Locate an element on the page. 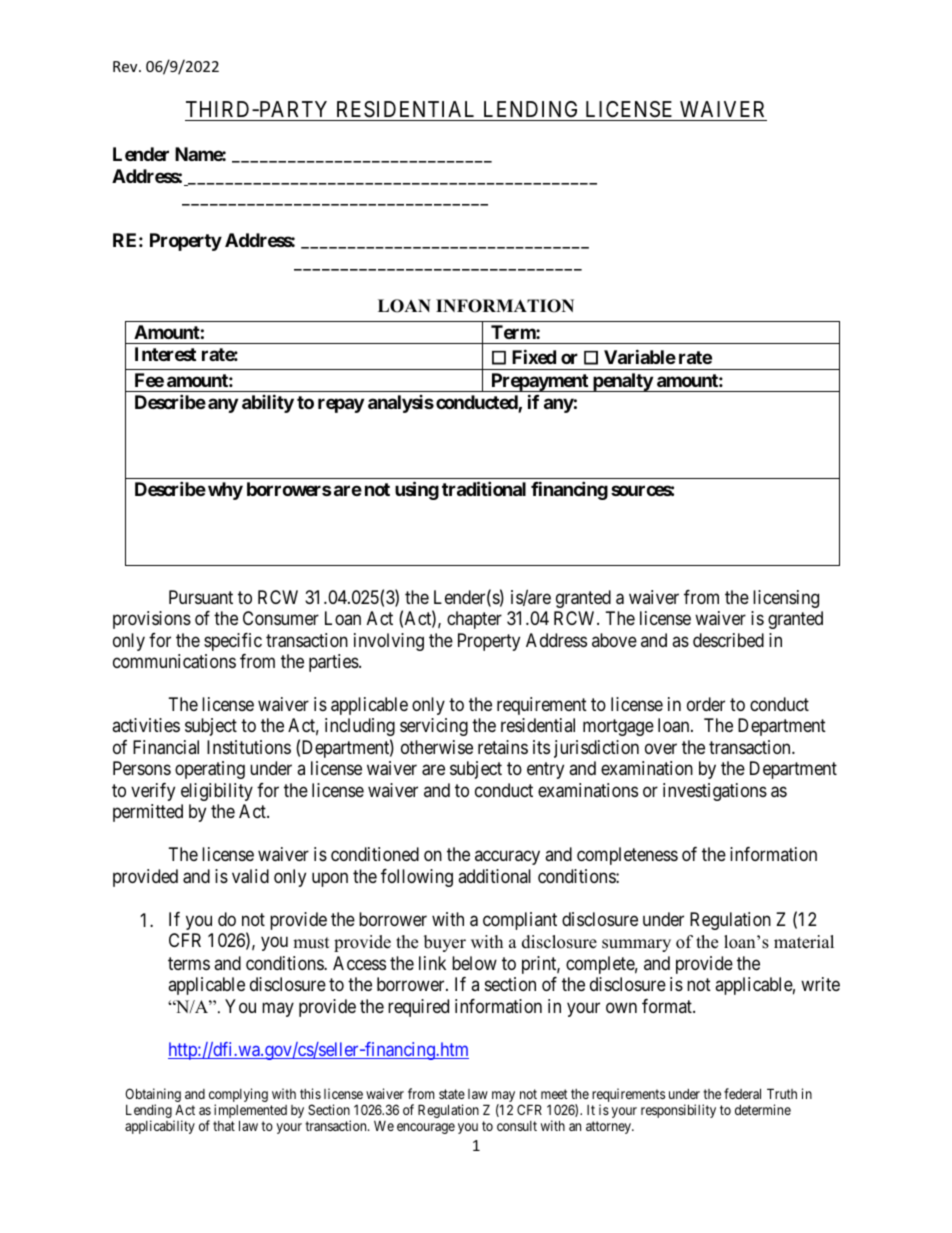 This image has width=952, height=1233. state is located at coordinates (452, 1094).
